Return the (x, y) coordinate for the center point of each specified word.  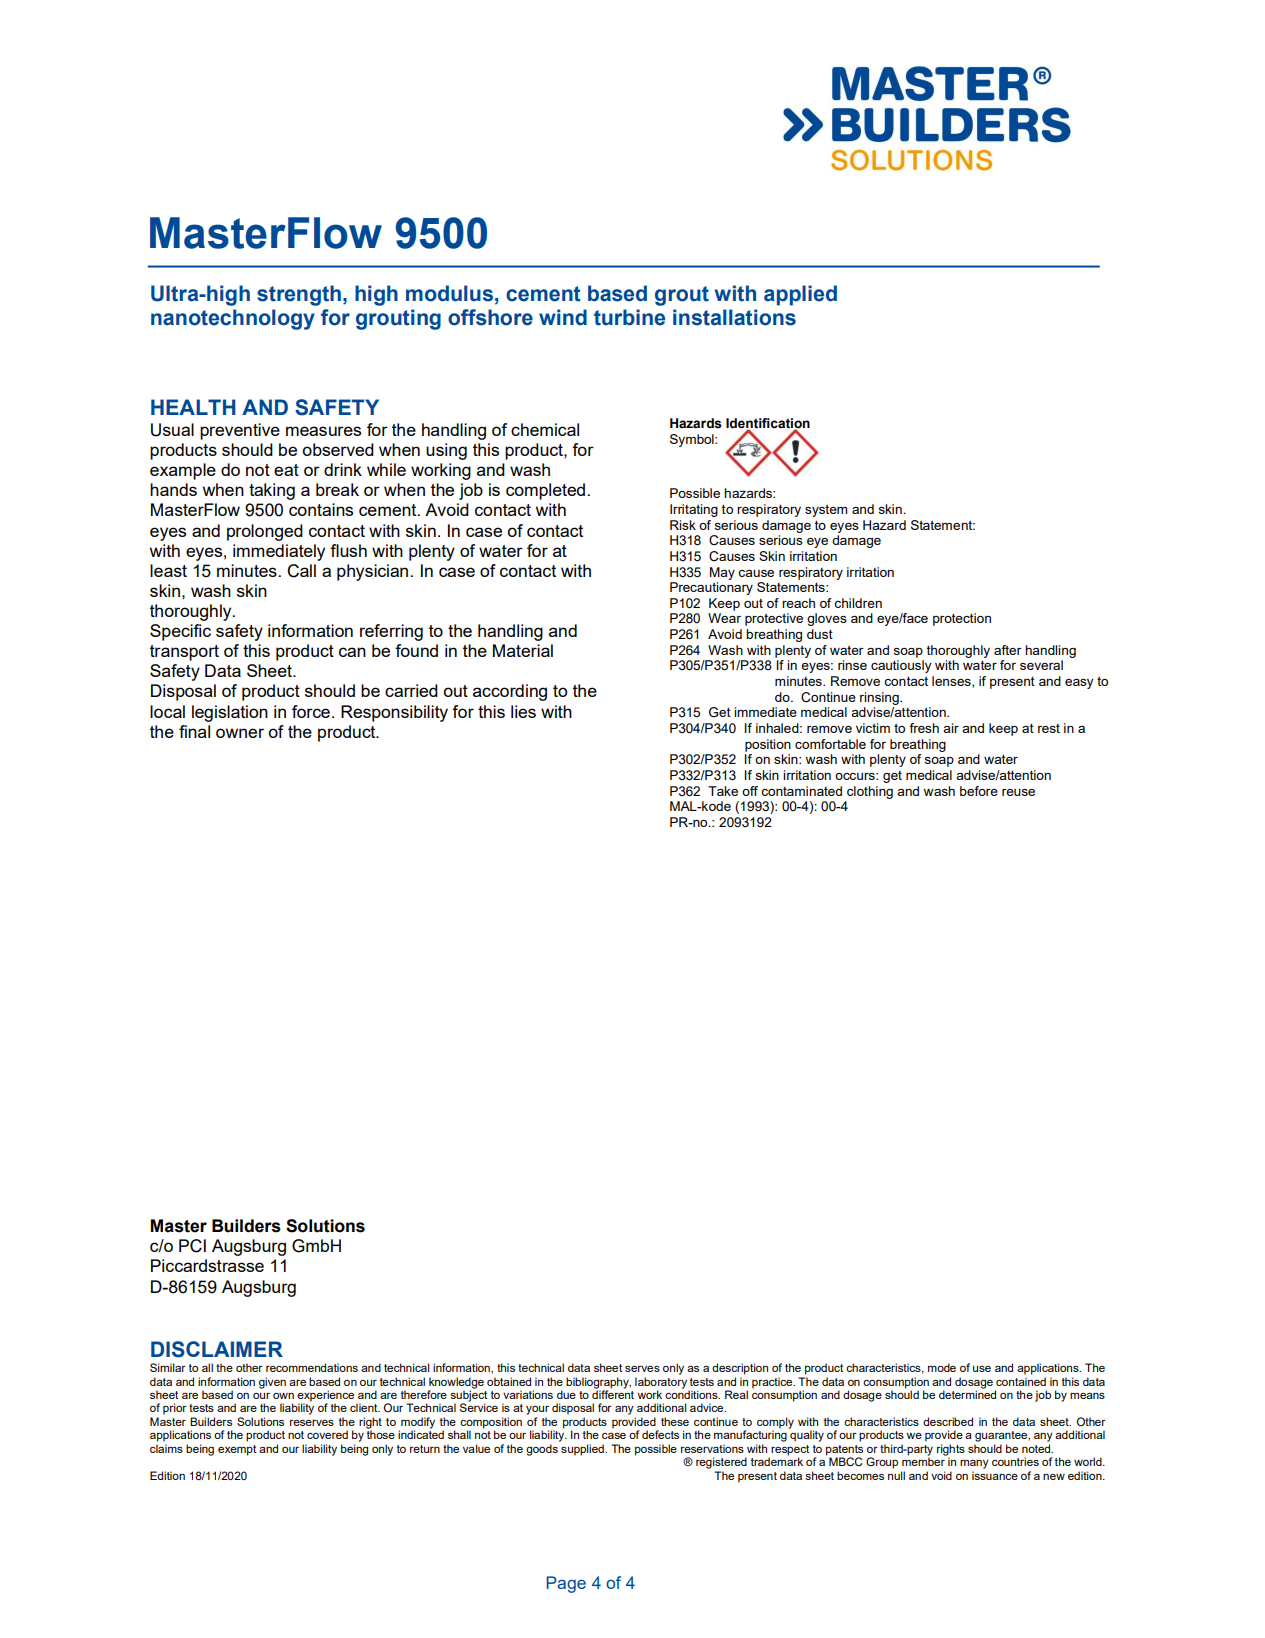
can (352, 652)
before (979, 791)
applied (800, 295)
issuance (995, 1475)
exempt (237, 1450)
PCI (192, 1246)
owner (240, 733)
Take (723, 791)
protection (962, 619)
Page (566, 1584)
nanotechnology (233, 319)
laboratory (661, 1384)
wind (563, 317)
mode (942, 1367)
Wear (724, 618)
